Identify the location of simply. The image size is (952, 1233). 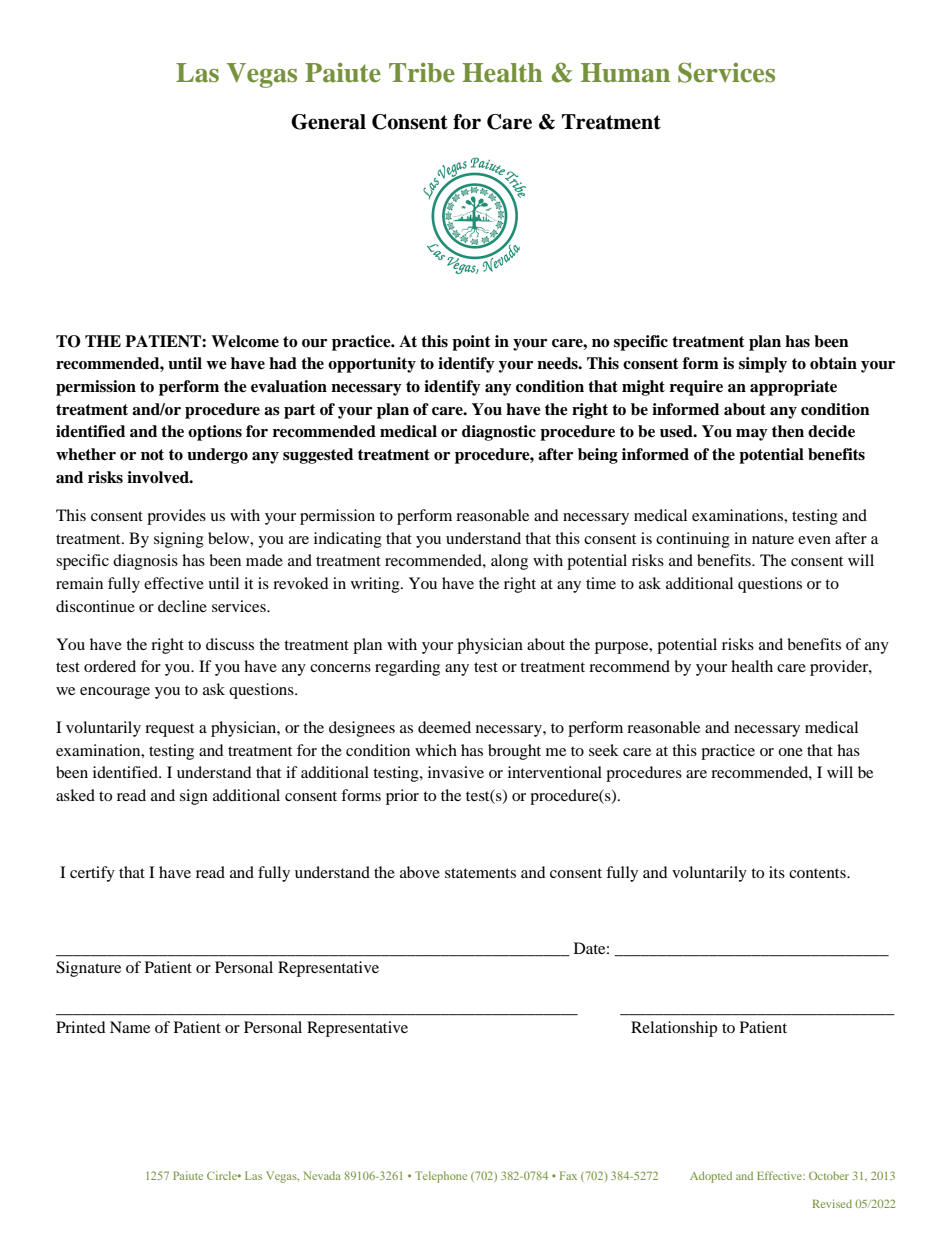
(763, 365).
